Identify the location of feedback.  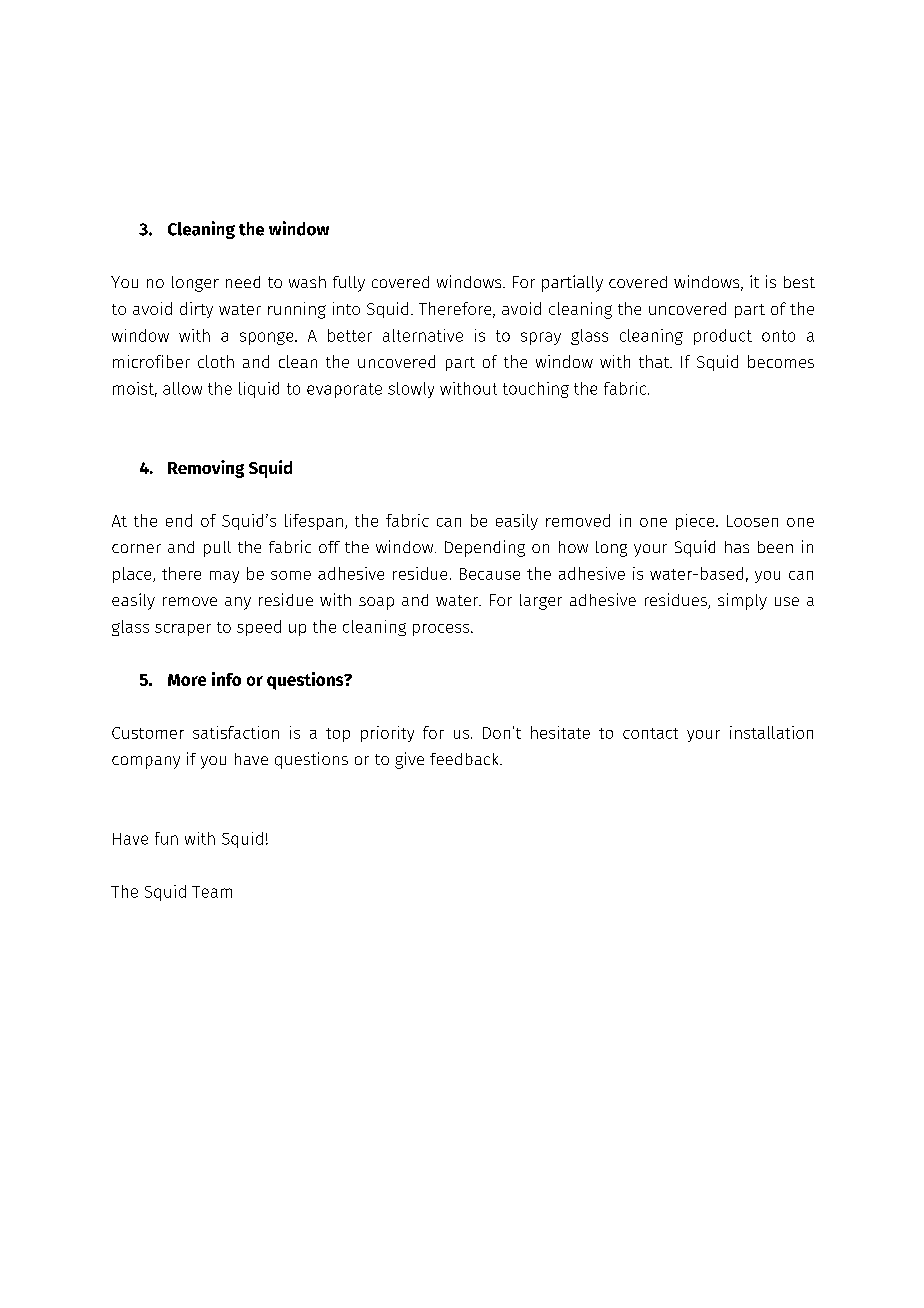
(466, 759).
